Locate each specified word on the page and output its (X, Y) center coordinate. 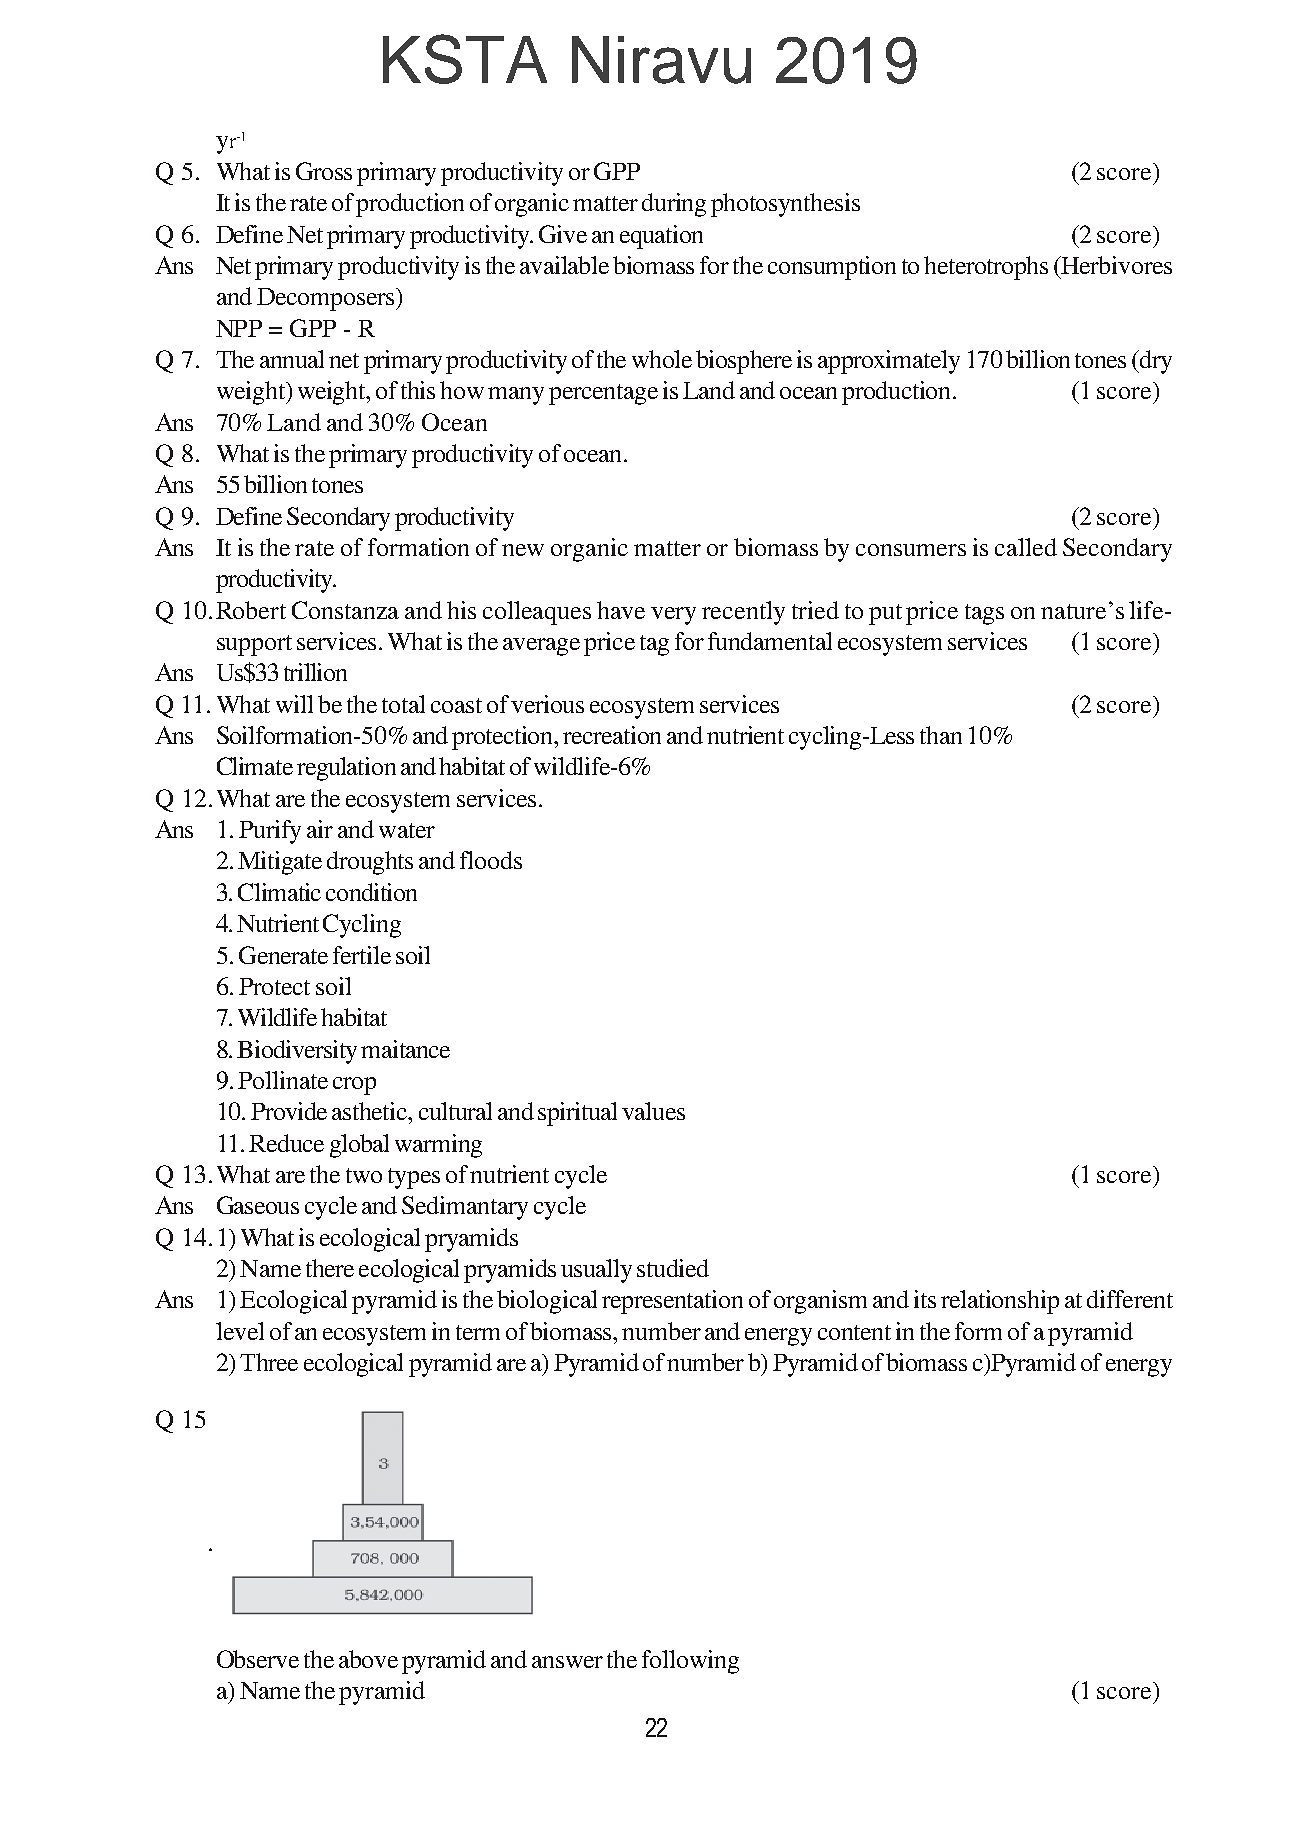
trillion (315, 672)
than (941, 735)
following (690, 1662)
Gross (324, 171)
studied (673, 1268)
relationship (1000, 1302)
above (368, 1659)
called (1026, 547)
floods (491, 860)
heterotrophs (986, 268)
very (673, 616)
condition (371, 892)
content (854, 1332)
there (330, 1268)
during (674, 205)
